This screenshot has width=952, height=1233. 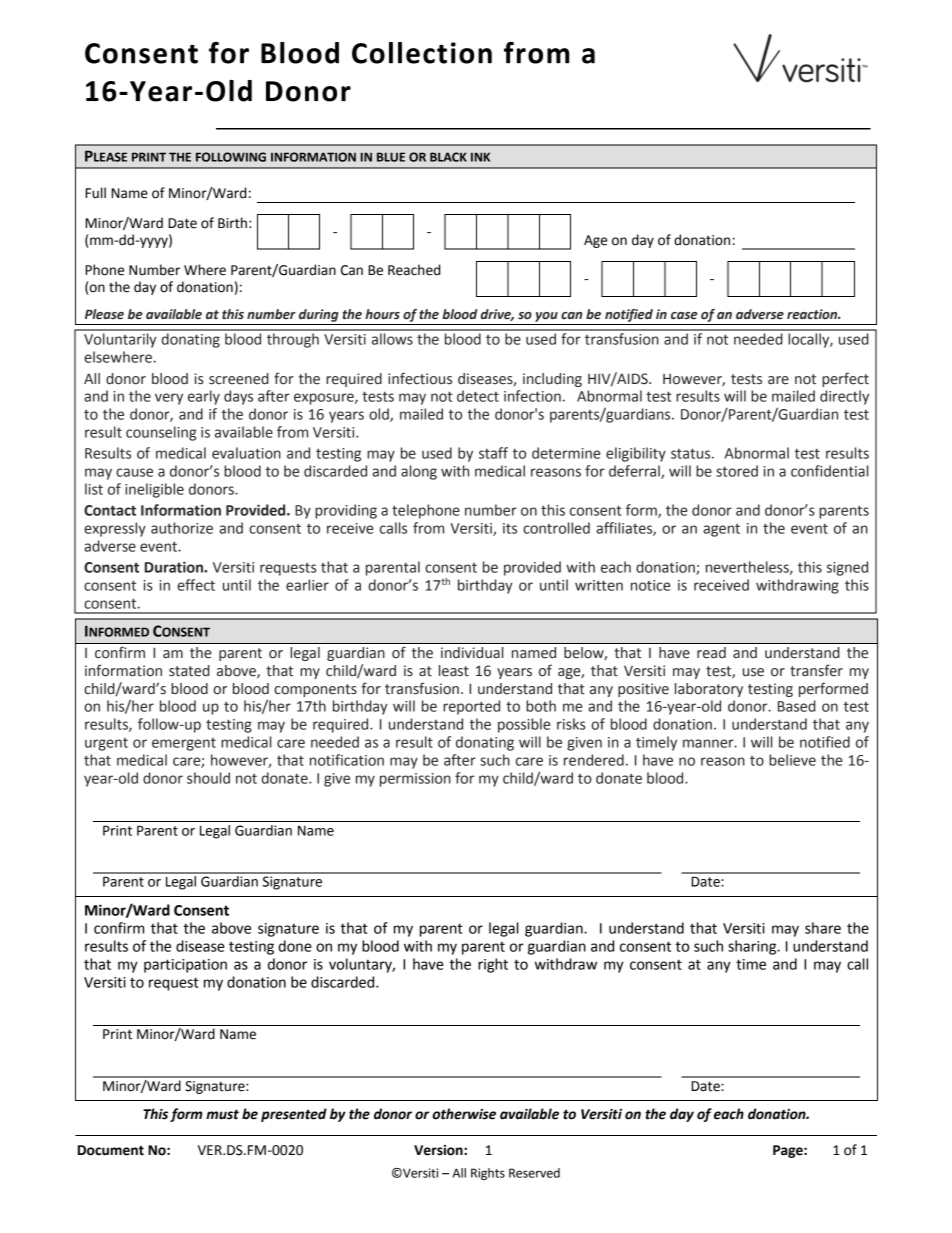 I want to click on Reserved, so click(x=534, y=1173).
